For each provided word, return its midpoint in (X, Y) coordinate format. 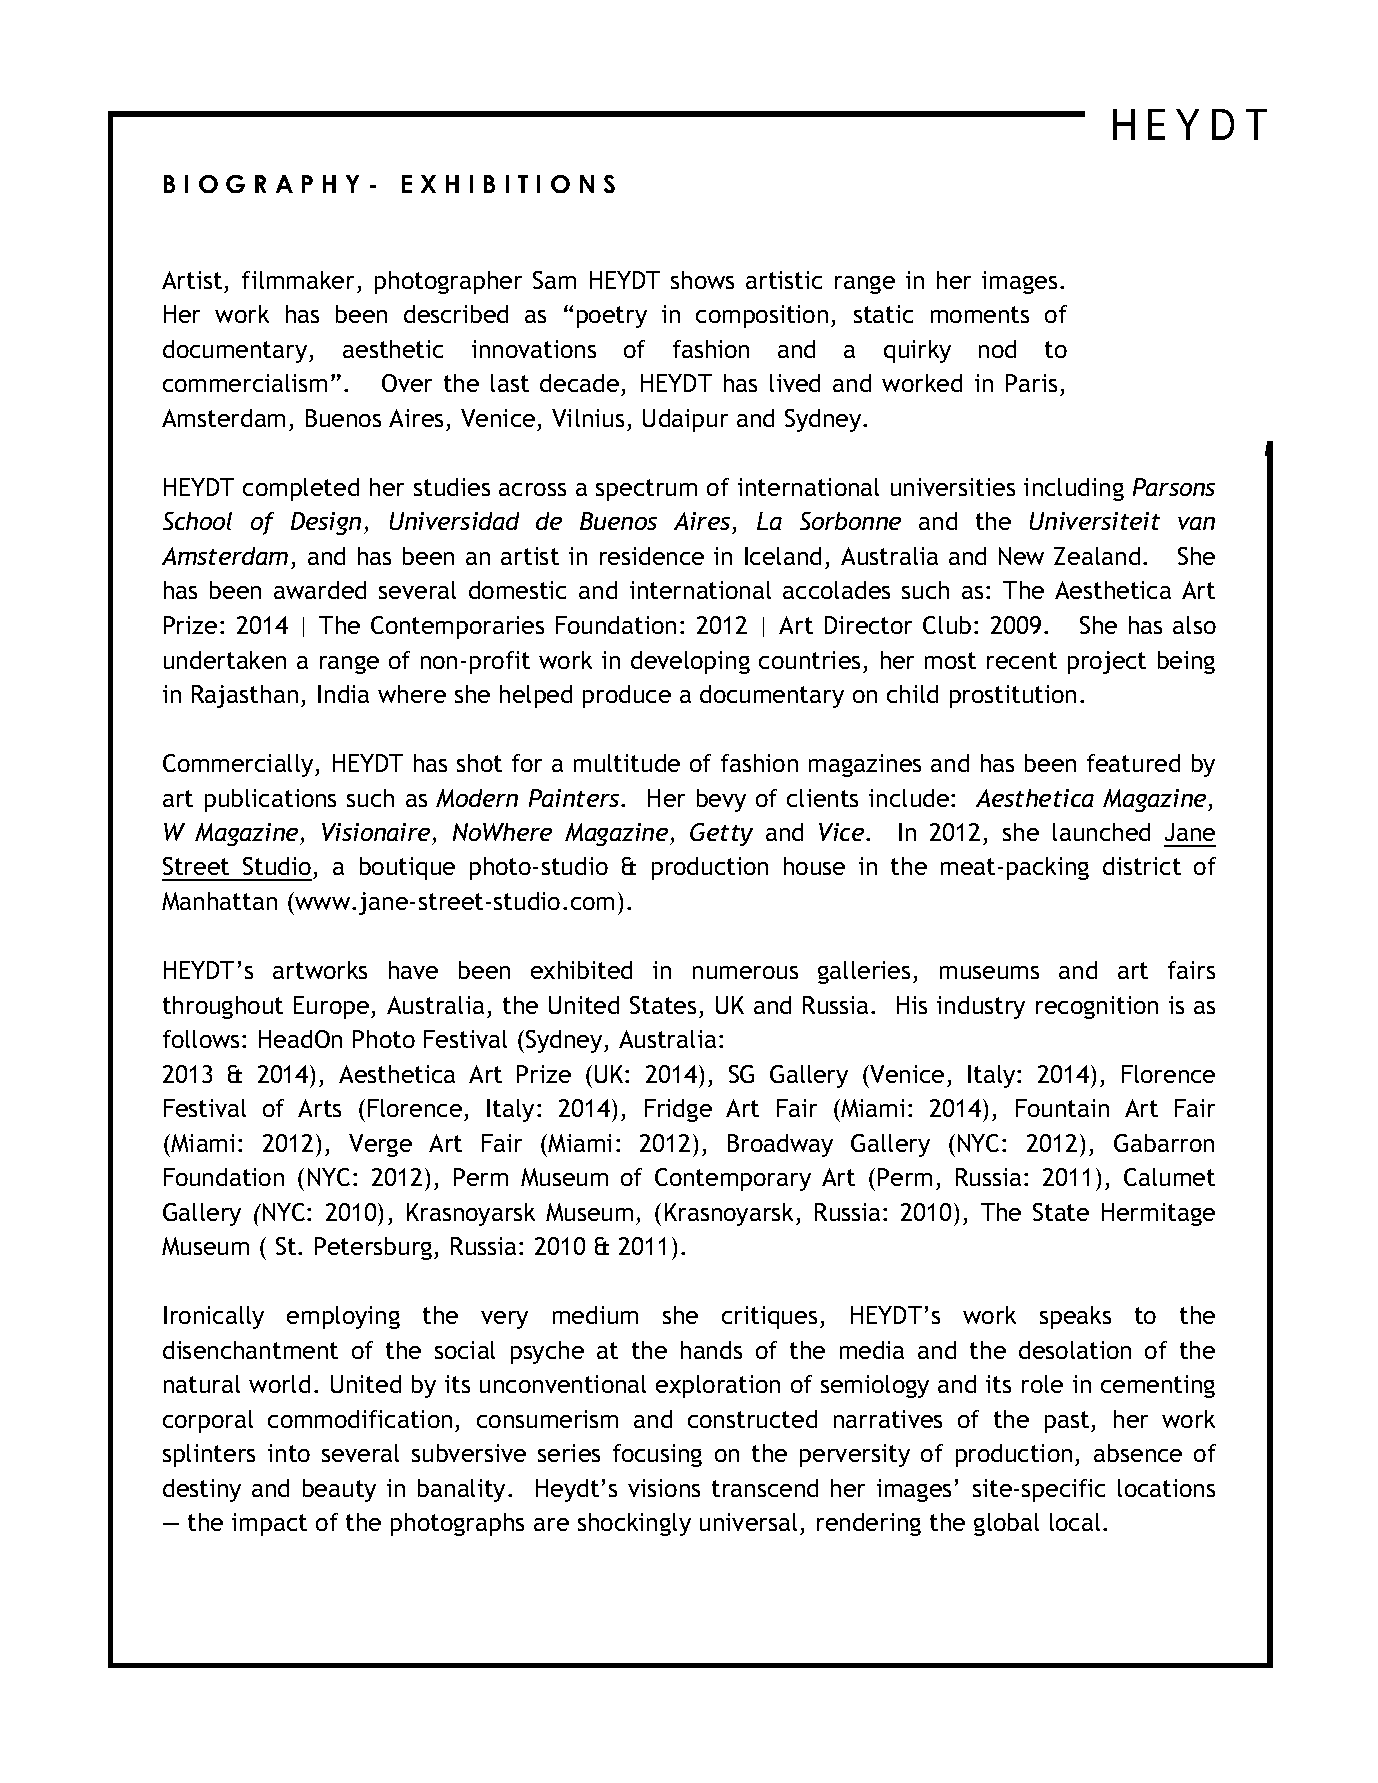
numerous (745, 972)
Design (326, 523)
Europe (331, 1007)
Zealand (1097, 556)
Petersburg (375, 1248)
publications (270, 800)
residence (652, 556)
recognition (1097, 1007)
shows (702, 280)
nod (997, 349)
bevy (721, 800)
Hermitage (1158, 1214)
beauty (339, 1490)
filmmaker (298, 280)
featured (1133, 763)
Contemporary (733, 1179)
